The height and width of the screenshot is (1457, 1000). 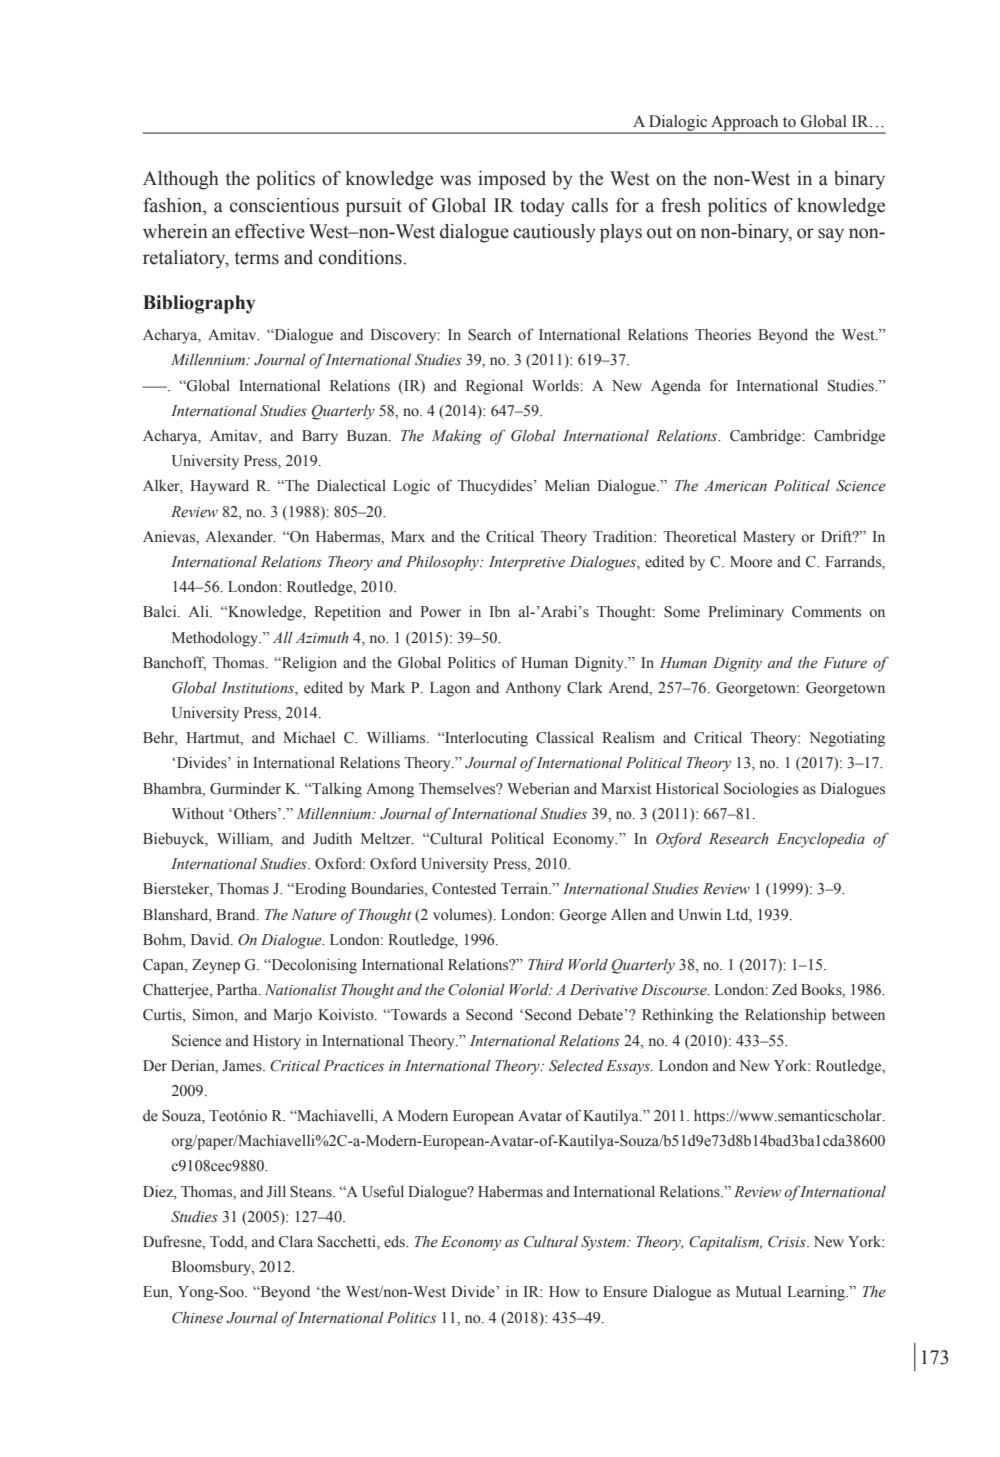 What do you see at coordinates (181, 180) in the screenshot?
I see `Although` at bounding box center [181, 180].
